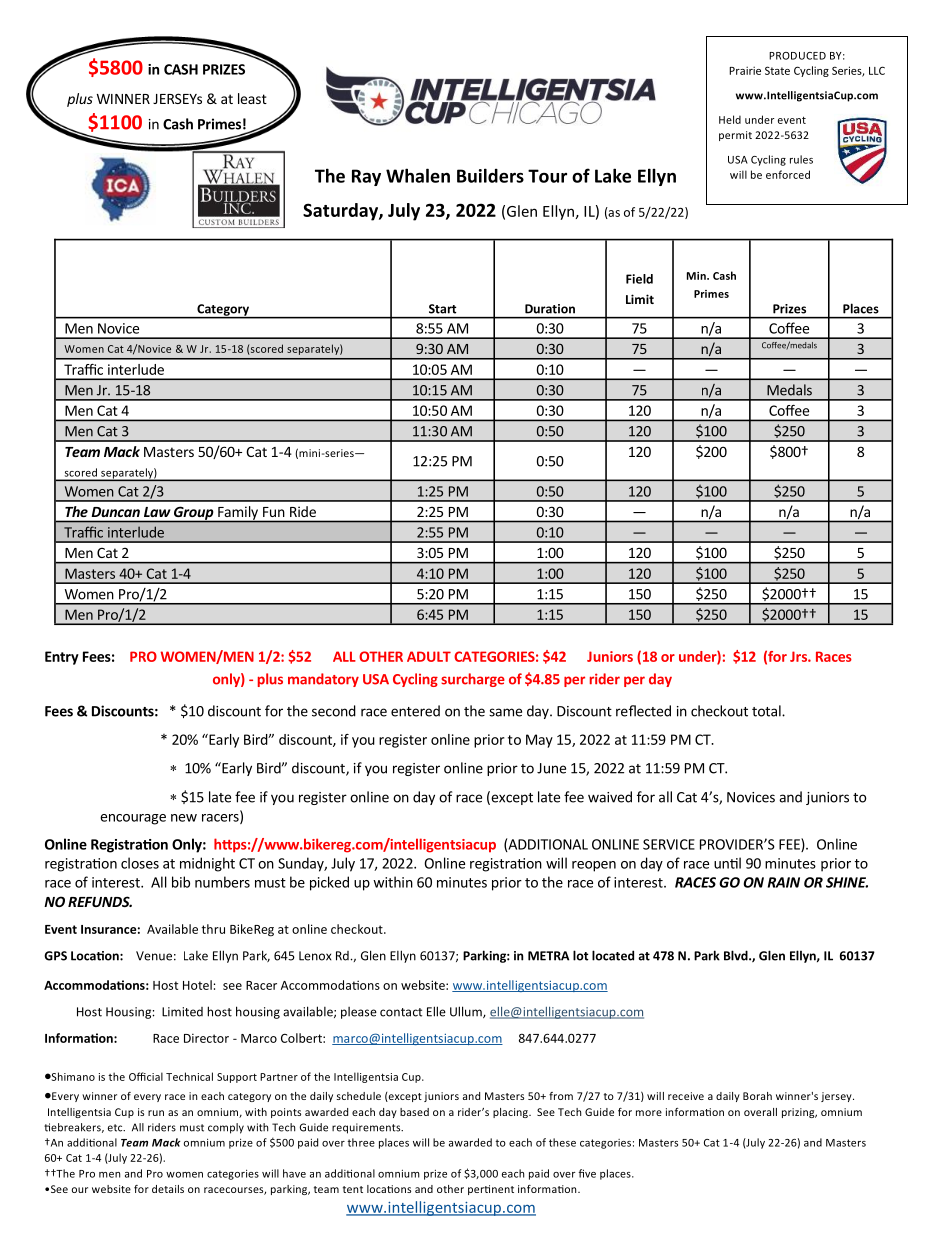 This document has height=1233, width=952. Describe the element at coordinates (157, 512) in the document. I see `Law` at that location.
